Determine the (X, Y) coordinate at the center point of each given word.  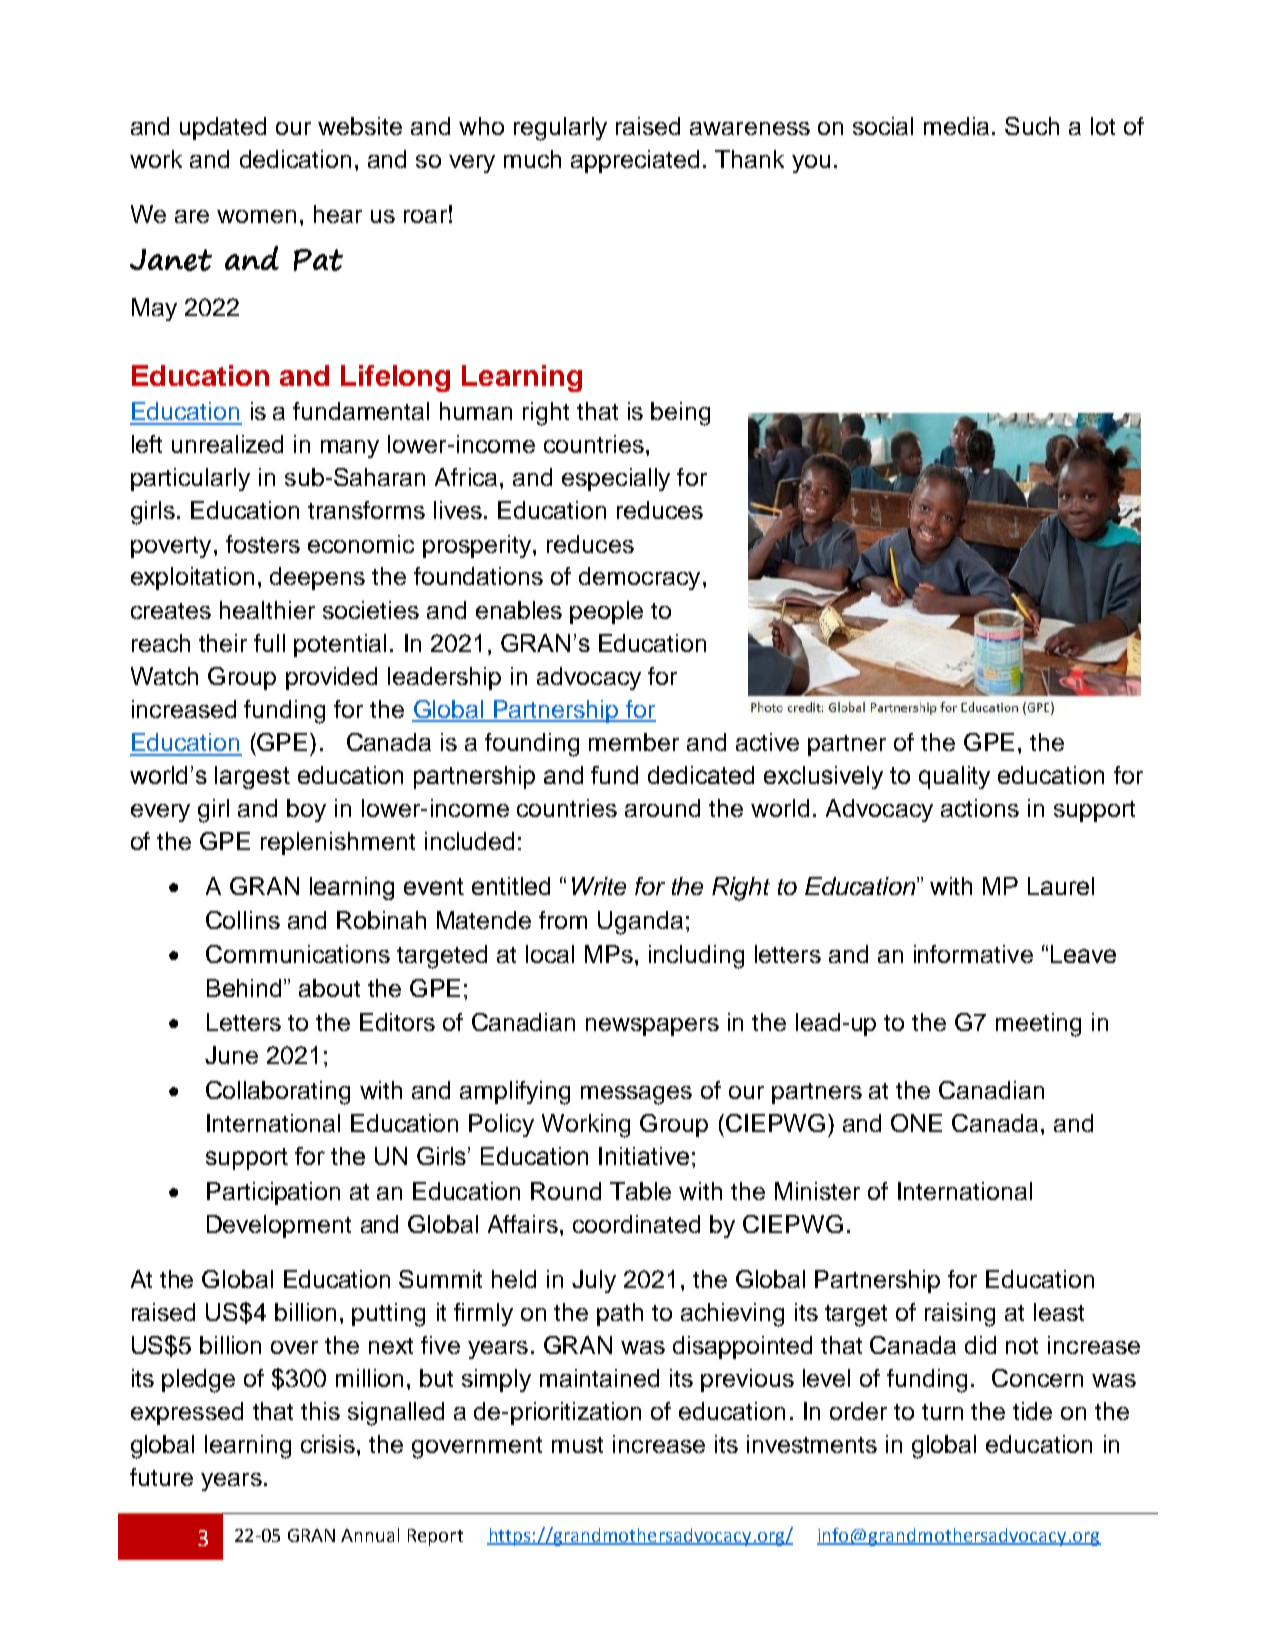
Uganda (640, 923)
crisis (329, 1444)
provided (331, 678)
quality (954, 777)
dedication (295, 159)
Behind (244, 988)
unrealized (227, 444)
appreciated (635, 161)
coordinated (636, 1224)
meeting (1038, 1025)
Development (279, 1226)
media (958, 126)
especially (616, 479)
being (680, 414)
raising (960, 1315)
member (634, 742)
